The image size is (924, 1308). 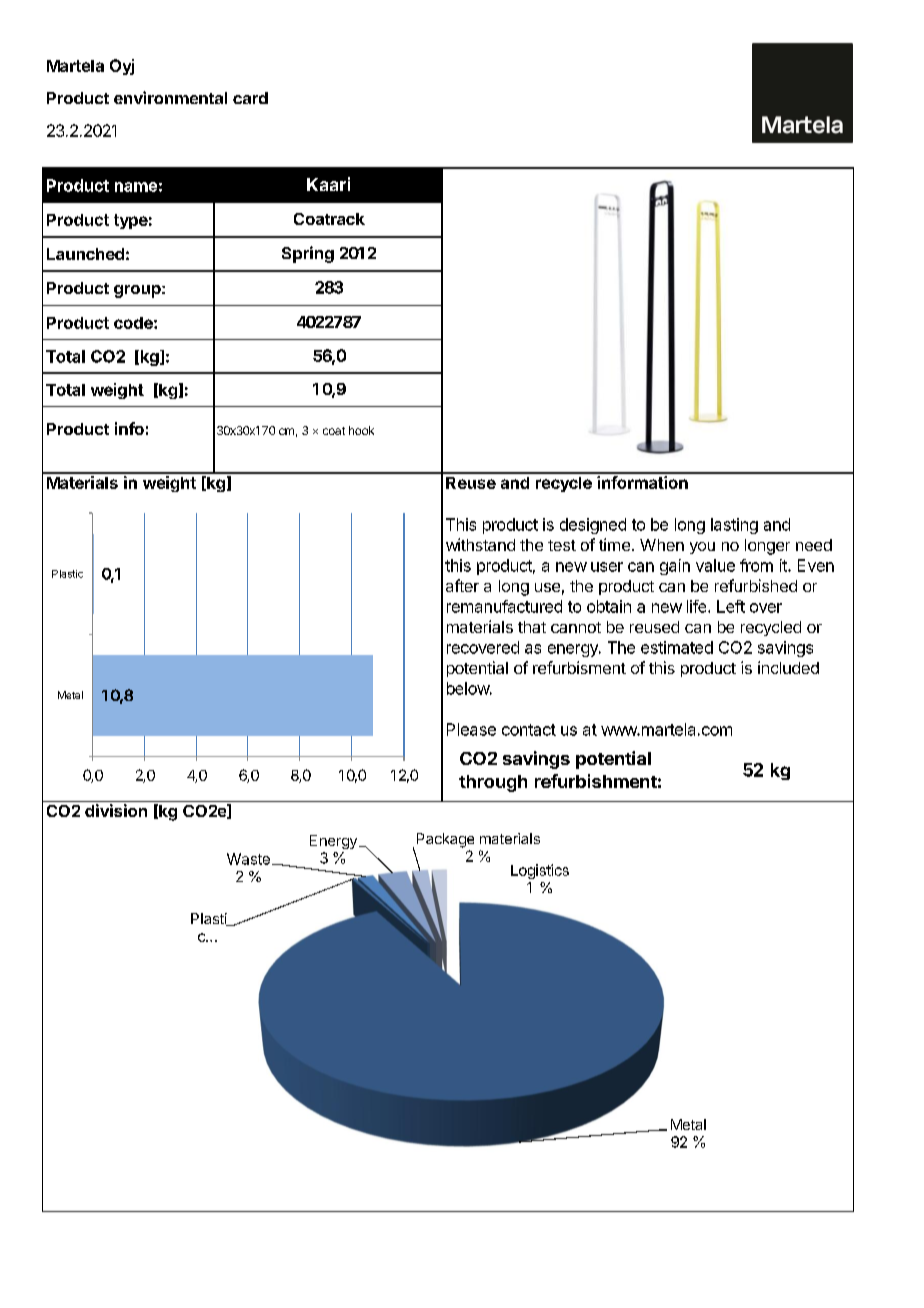 What do you see at coordinates (734, 526) in the screenshot?
I see `lasting` at bounding box center [734, 526].
